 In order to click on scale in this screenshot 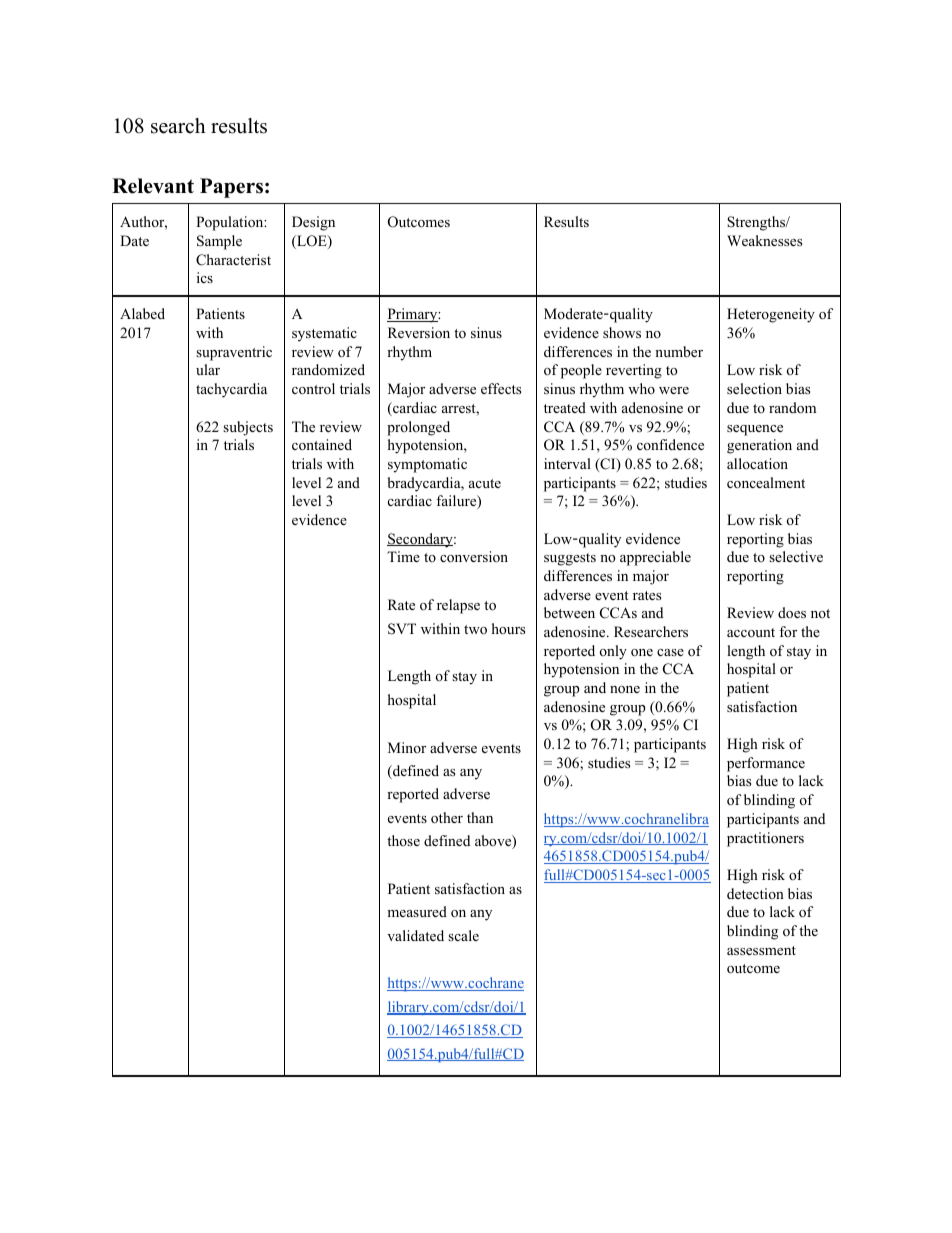, I will do `click(463, 935)`.
